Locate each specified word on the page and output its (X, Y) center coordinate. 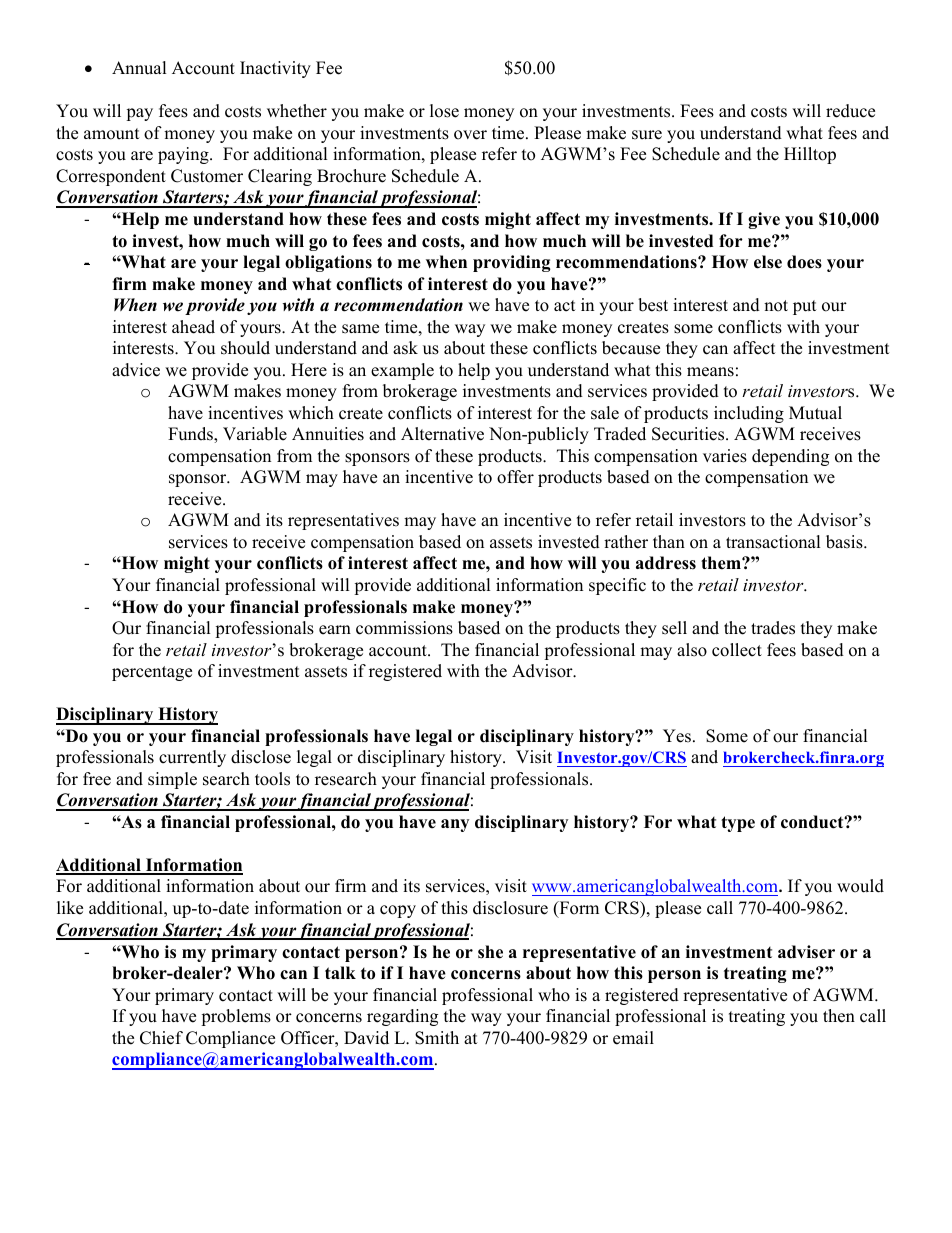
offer (515, 477)
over (470, 135)
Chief (161, 1038)
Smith (437, 1038)
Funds (191, 435)
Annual (139, 68)
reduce (850, 111)
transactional (773, 542)
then (839, 1016)
